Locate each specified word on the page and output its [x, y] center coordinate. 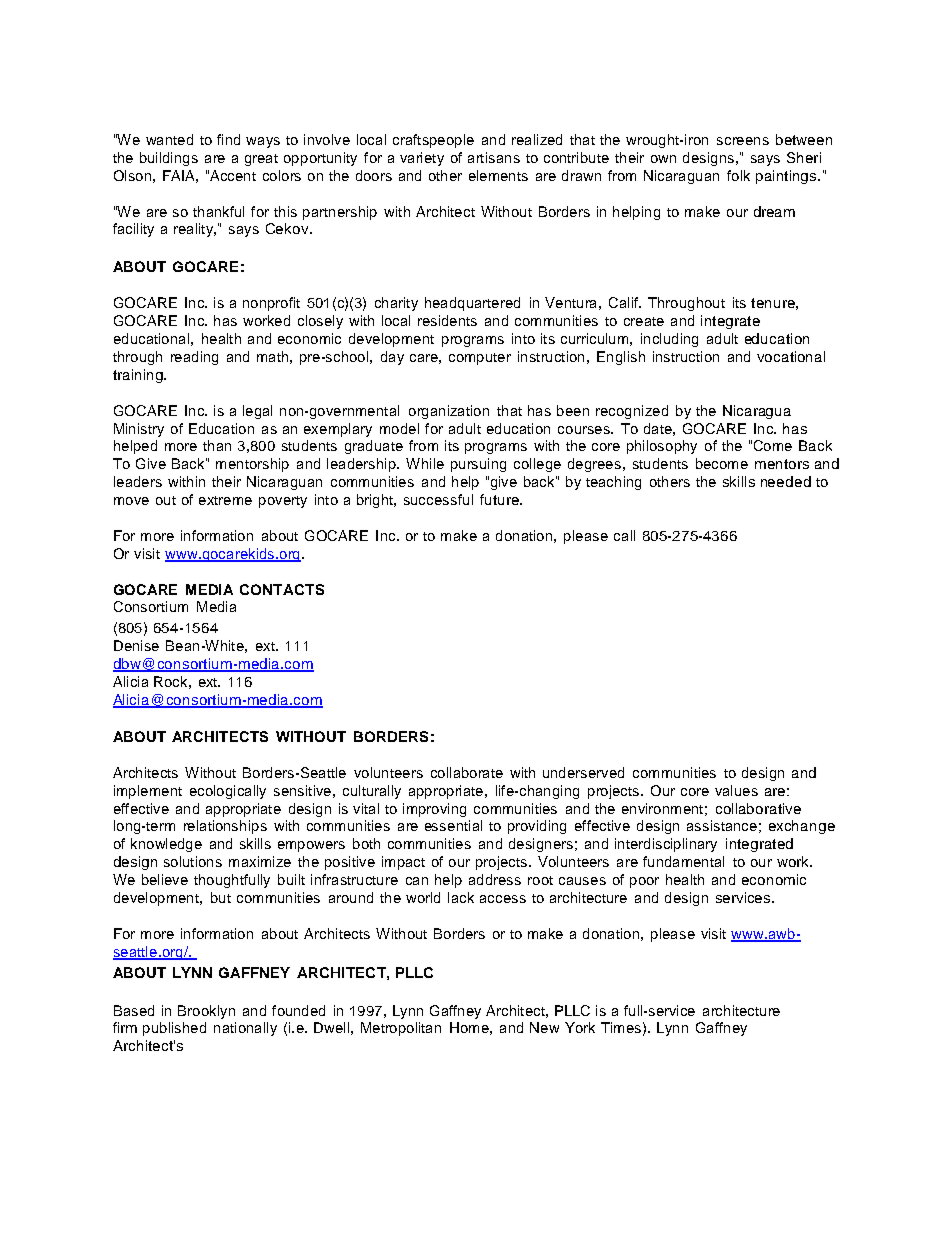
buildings [169, 159]
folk [738, 175]
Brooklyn [206, 1012]
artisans [494, 157]
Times [621, 1027]
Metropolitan [401, 1029]
